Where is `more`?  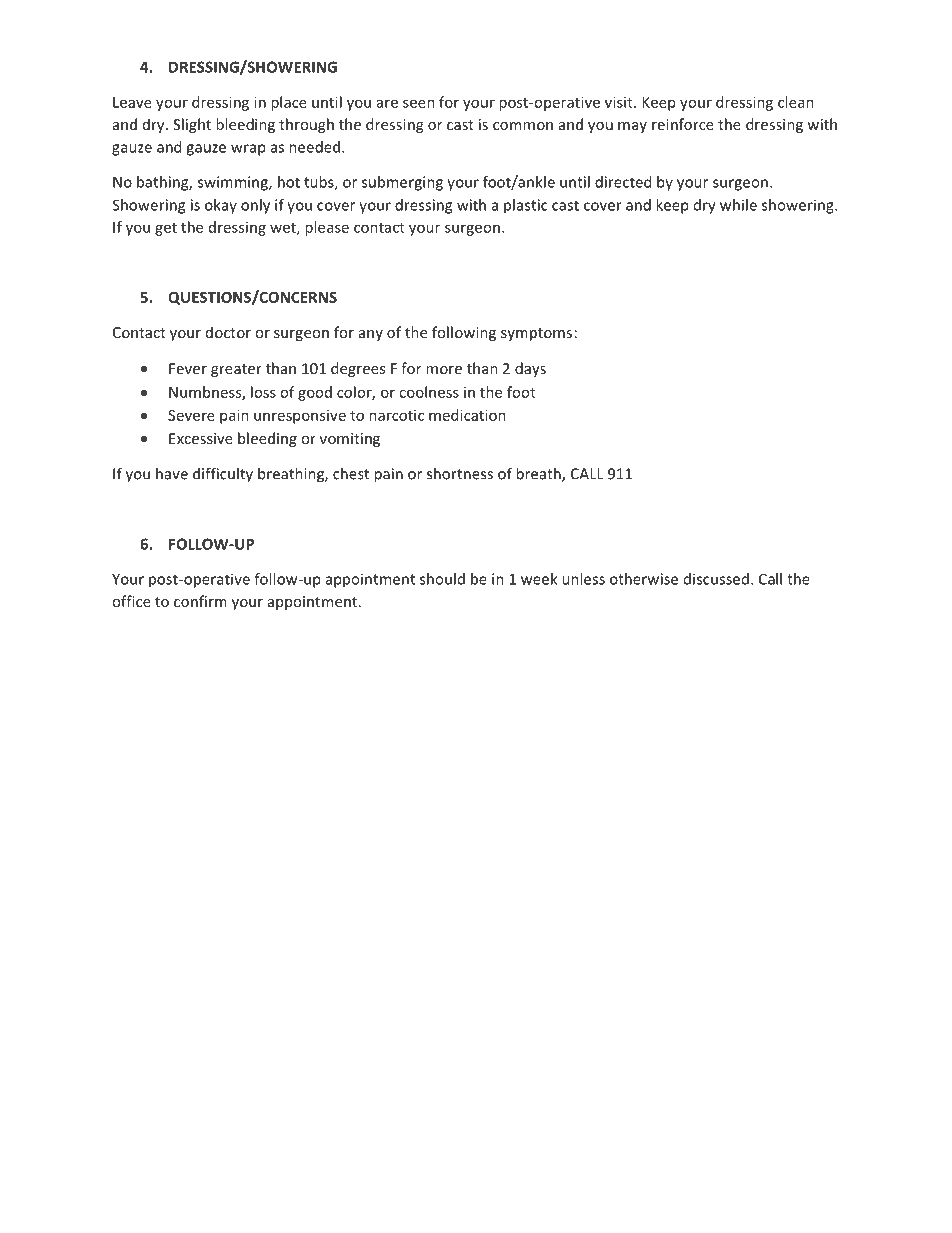
more is located at coordinates (444, 370).
